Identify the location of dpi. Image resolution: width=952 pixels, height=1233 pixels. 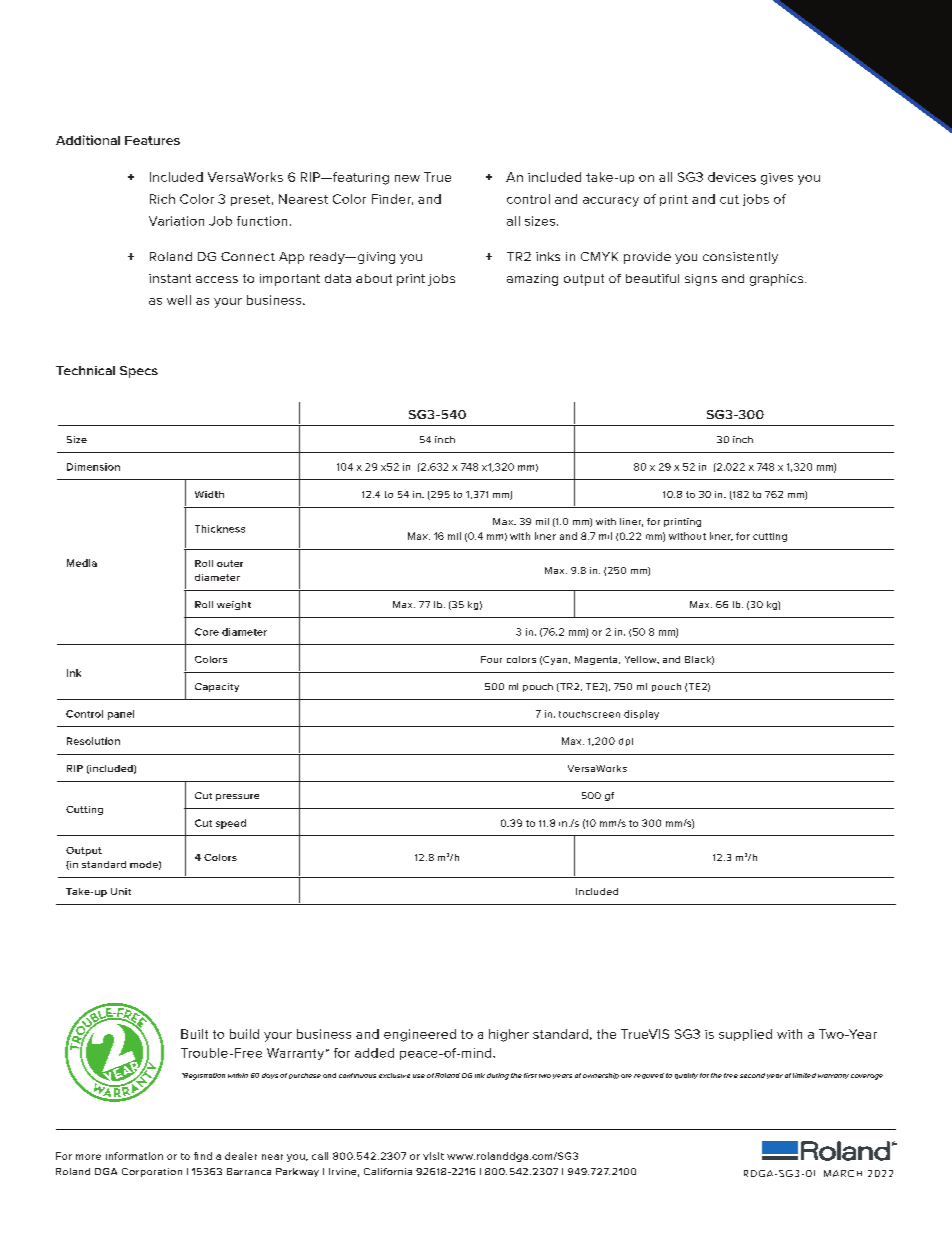
(626, 742).
